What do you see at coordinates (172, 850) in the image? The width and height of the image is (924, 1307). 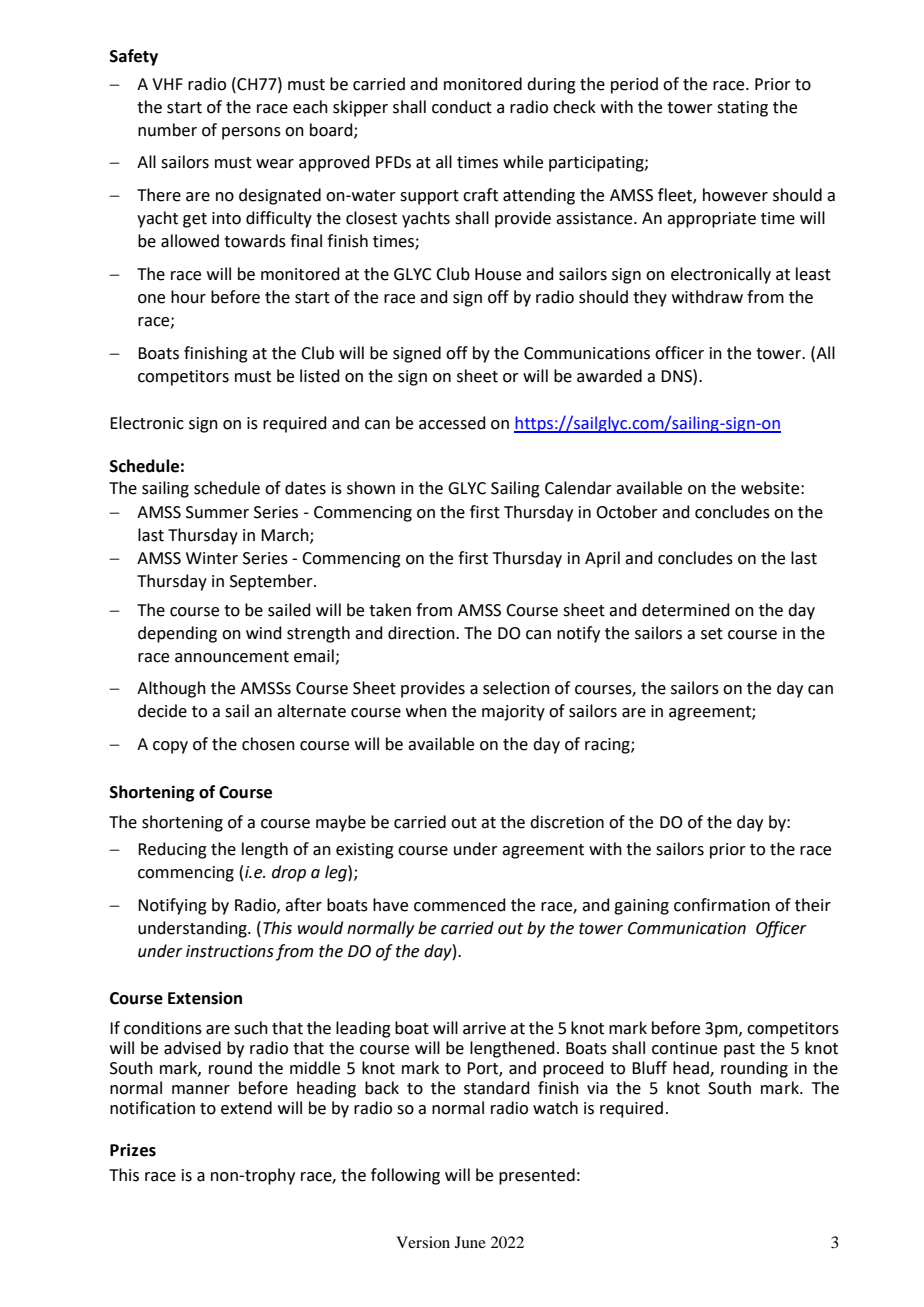 I see `Reducing` at bounding box center [172, 850].
